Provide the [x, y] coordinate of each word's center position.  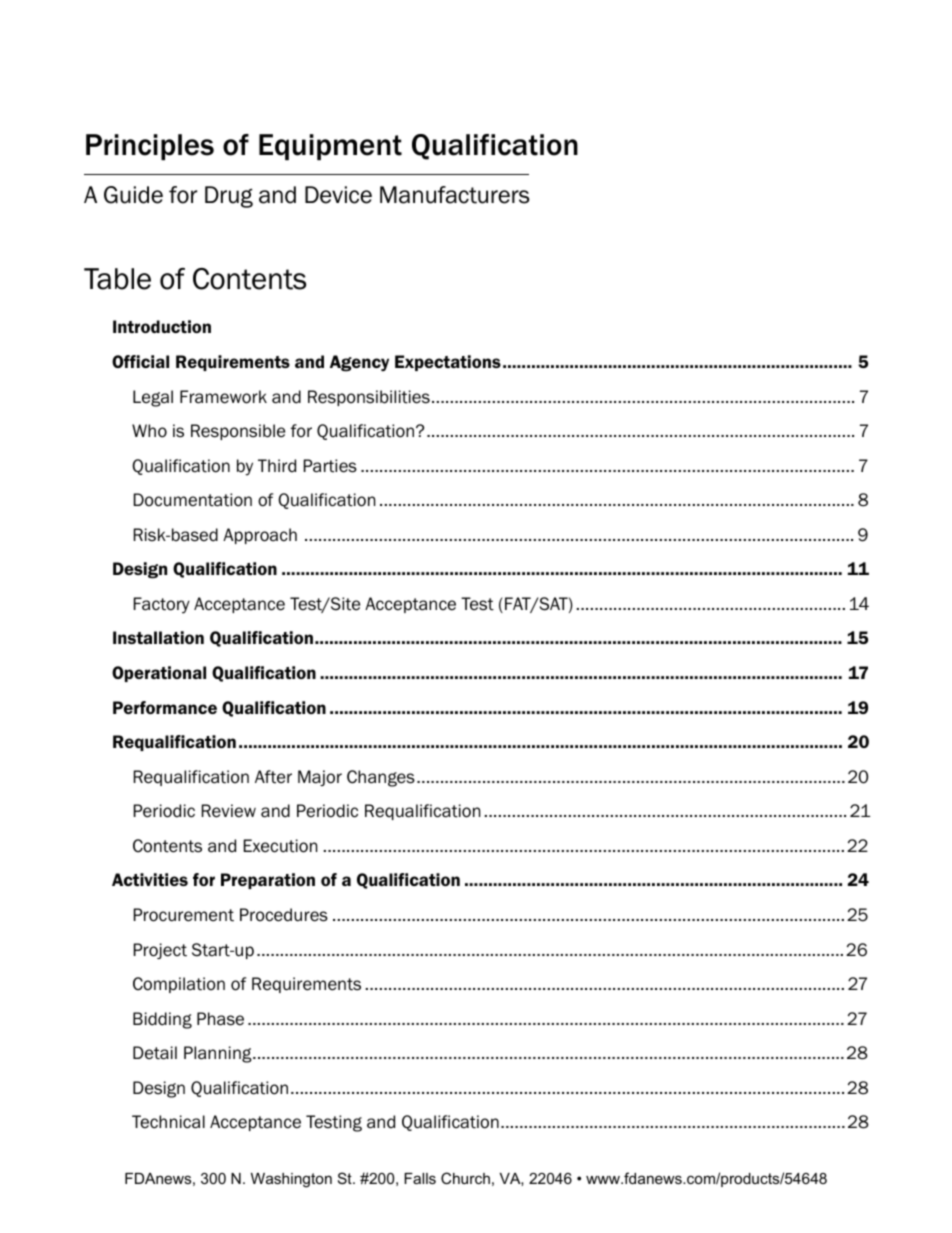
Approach [260, 536]
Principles [150, 147]
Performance [165, 707]
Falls [420, 1178]
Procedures [284, 915]
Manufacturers [455, 195]
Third [277, 466]
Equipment [330, 147]
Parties [330, 466]
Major [320, 778]
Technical [168, 1122]
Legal [153, 398]
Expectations [448, 363]
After [273, 777]
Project [160, 951]
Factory [162, 605]
